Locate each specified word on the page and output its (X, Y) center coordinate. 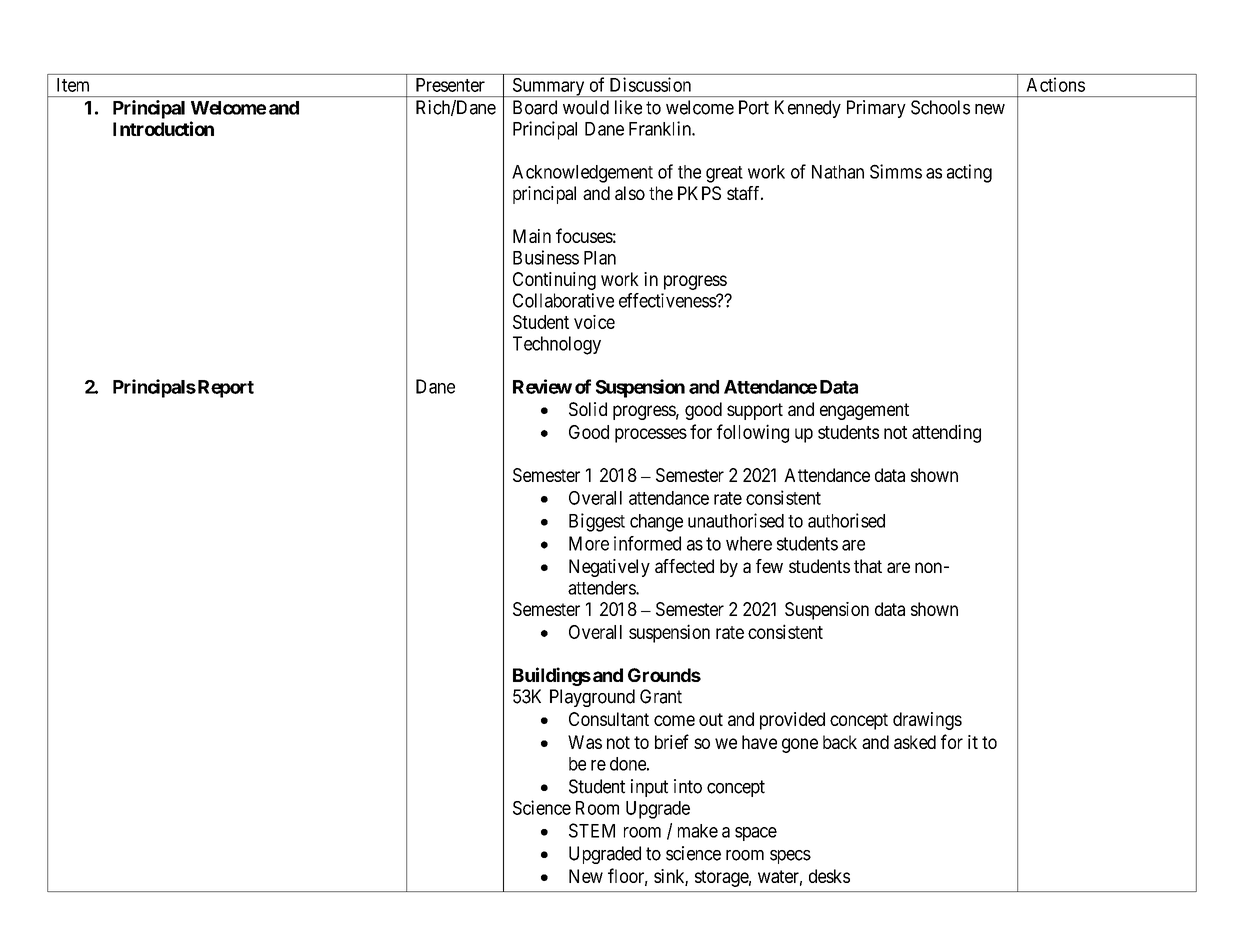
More (589, 543)
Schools (940, 107)
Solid (588, 409)
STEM (592, 830)
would (586, 107)
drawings (927, 721)
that (868, 566)
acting (969, 173)
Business (546, 257)
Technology (557, 345)
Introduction (163, 128)
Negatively (609, 568)
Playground (592, 698)
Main (532, 236)
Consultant (609, 719)
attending (946, 433)
